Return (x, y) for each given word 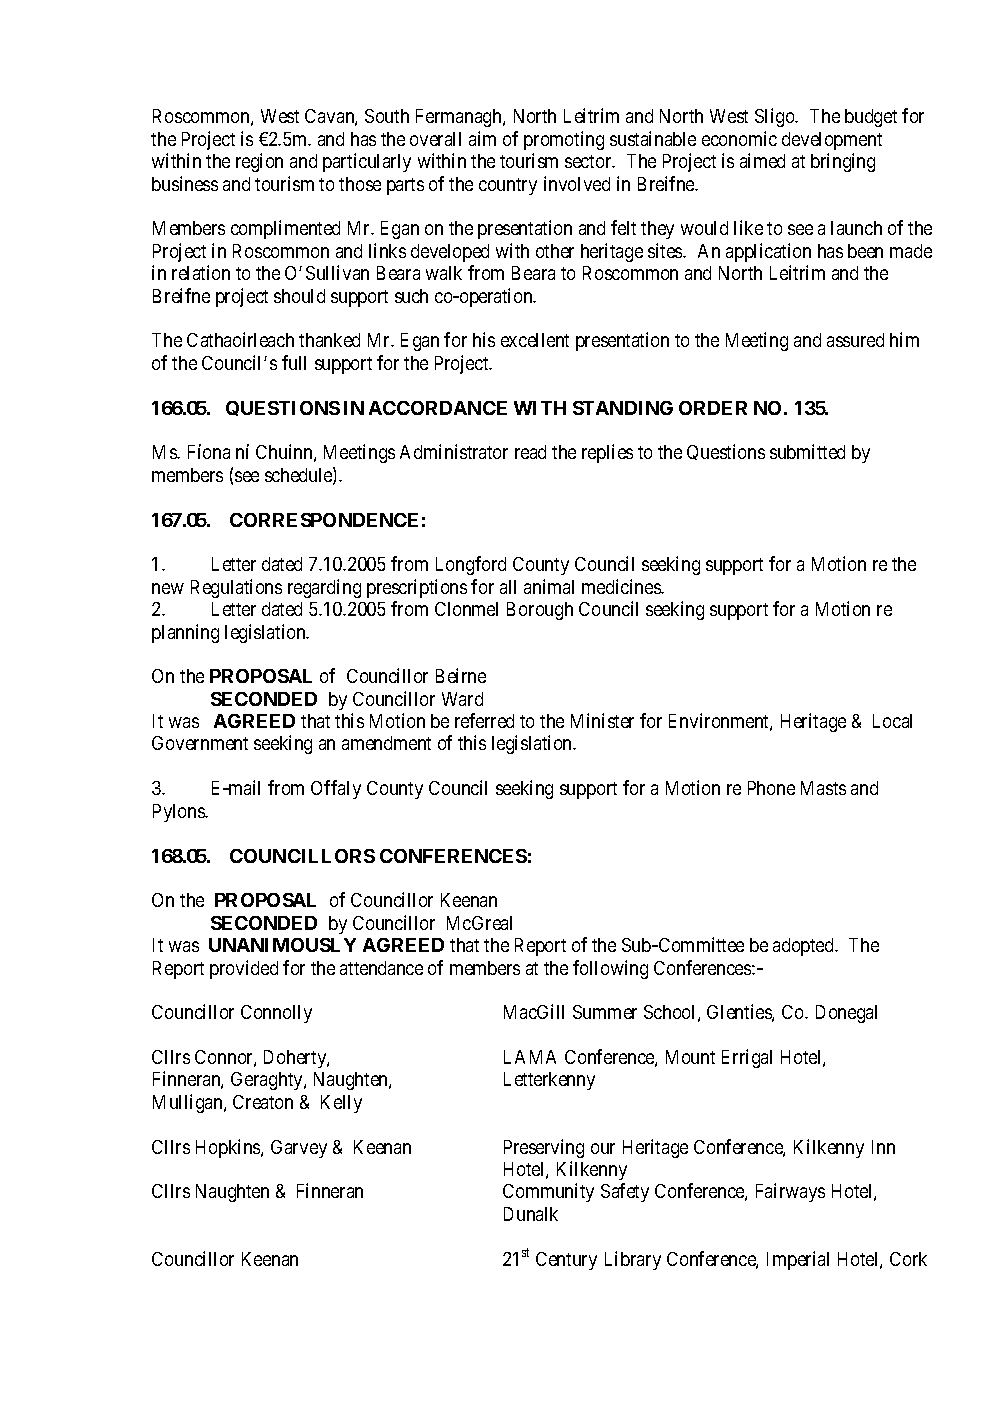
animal (549, 586)
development (832, 141)
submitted (807, 451)
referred (484, 720)
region (259, 162)
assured (855, 340)
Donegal (846, 1014)
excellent (535, 340)
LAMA (530, 1057)
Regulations (236, 588)
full (294, 362)
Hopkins (229, 1148)
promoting (565, 140)
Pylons (179, 813)
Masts (823, 788)
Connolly (276, 1014)
